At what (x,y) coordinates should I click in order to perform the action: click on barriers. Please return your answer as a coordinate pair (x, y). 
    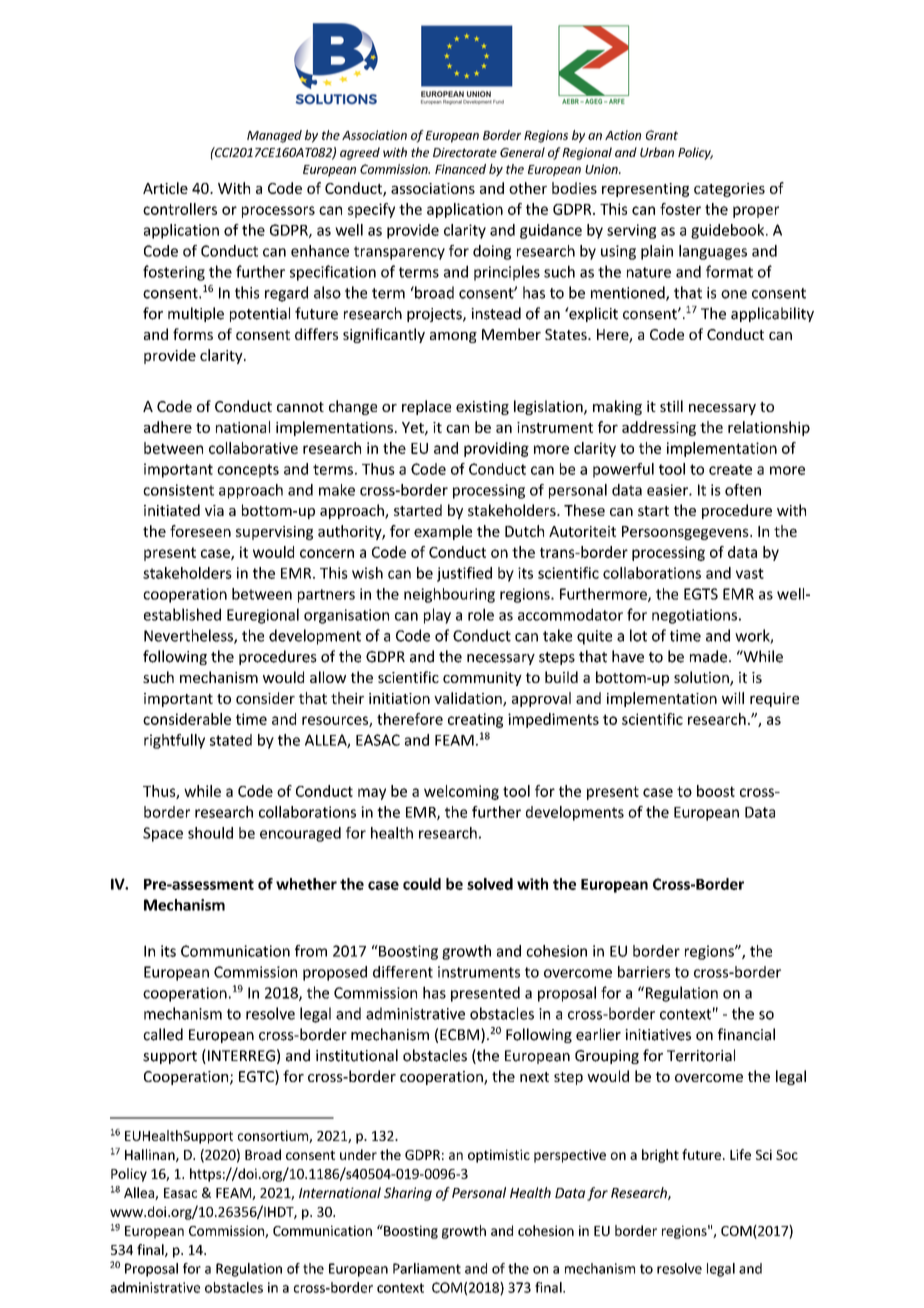
    Looking at the image, I should click on (644, 972).
